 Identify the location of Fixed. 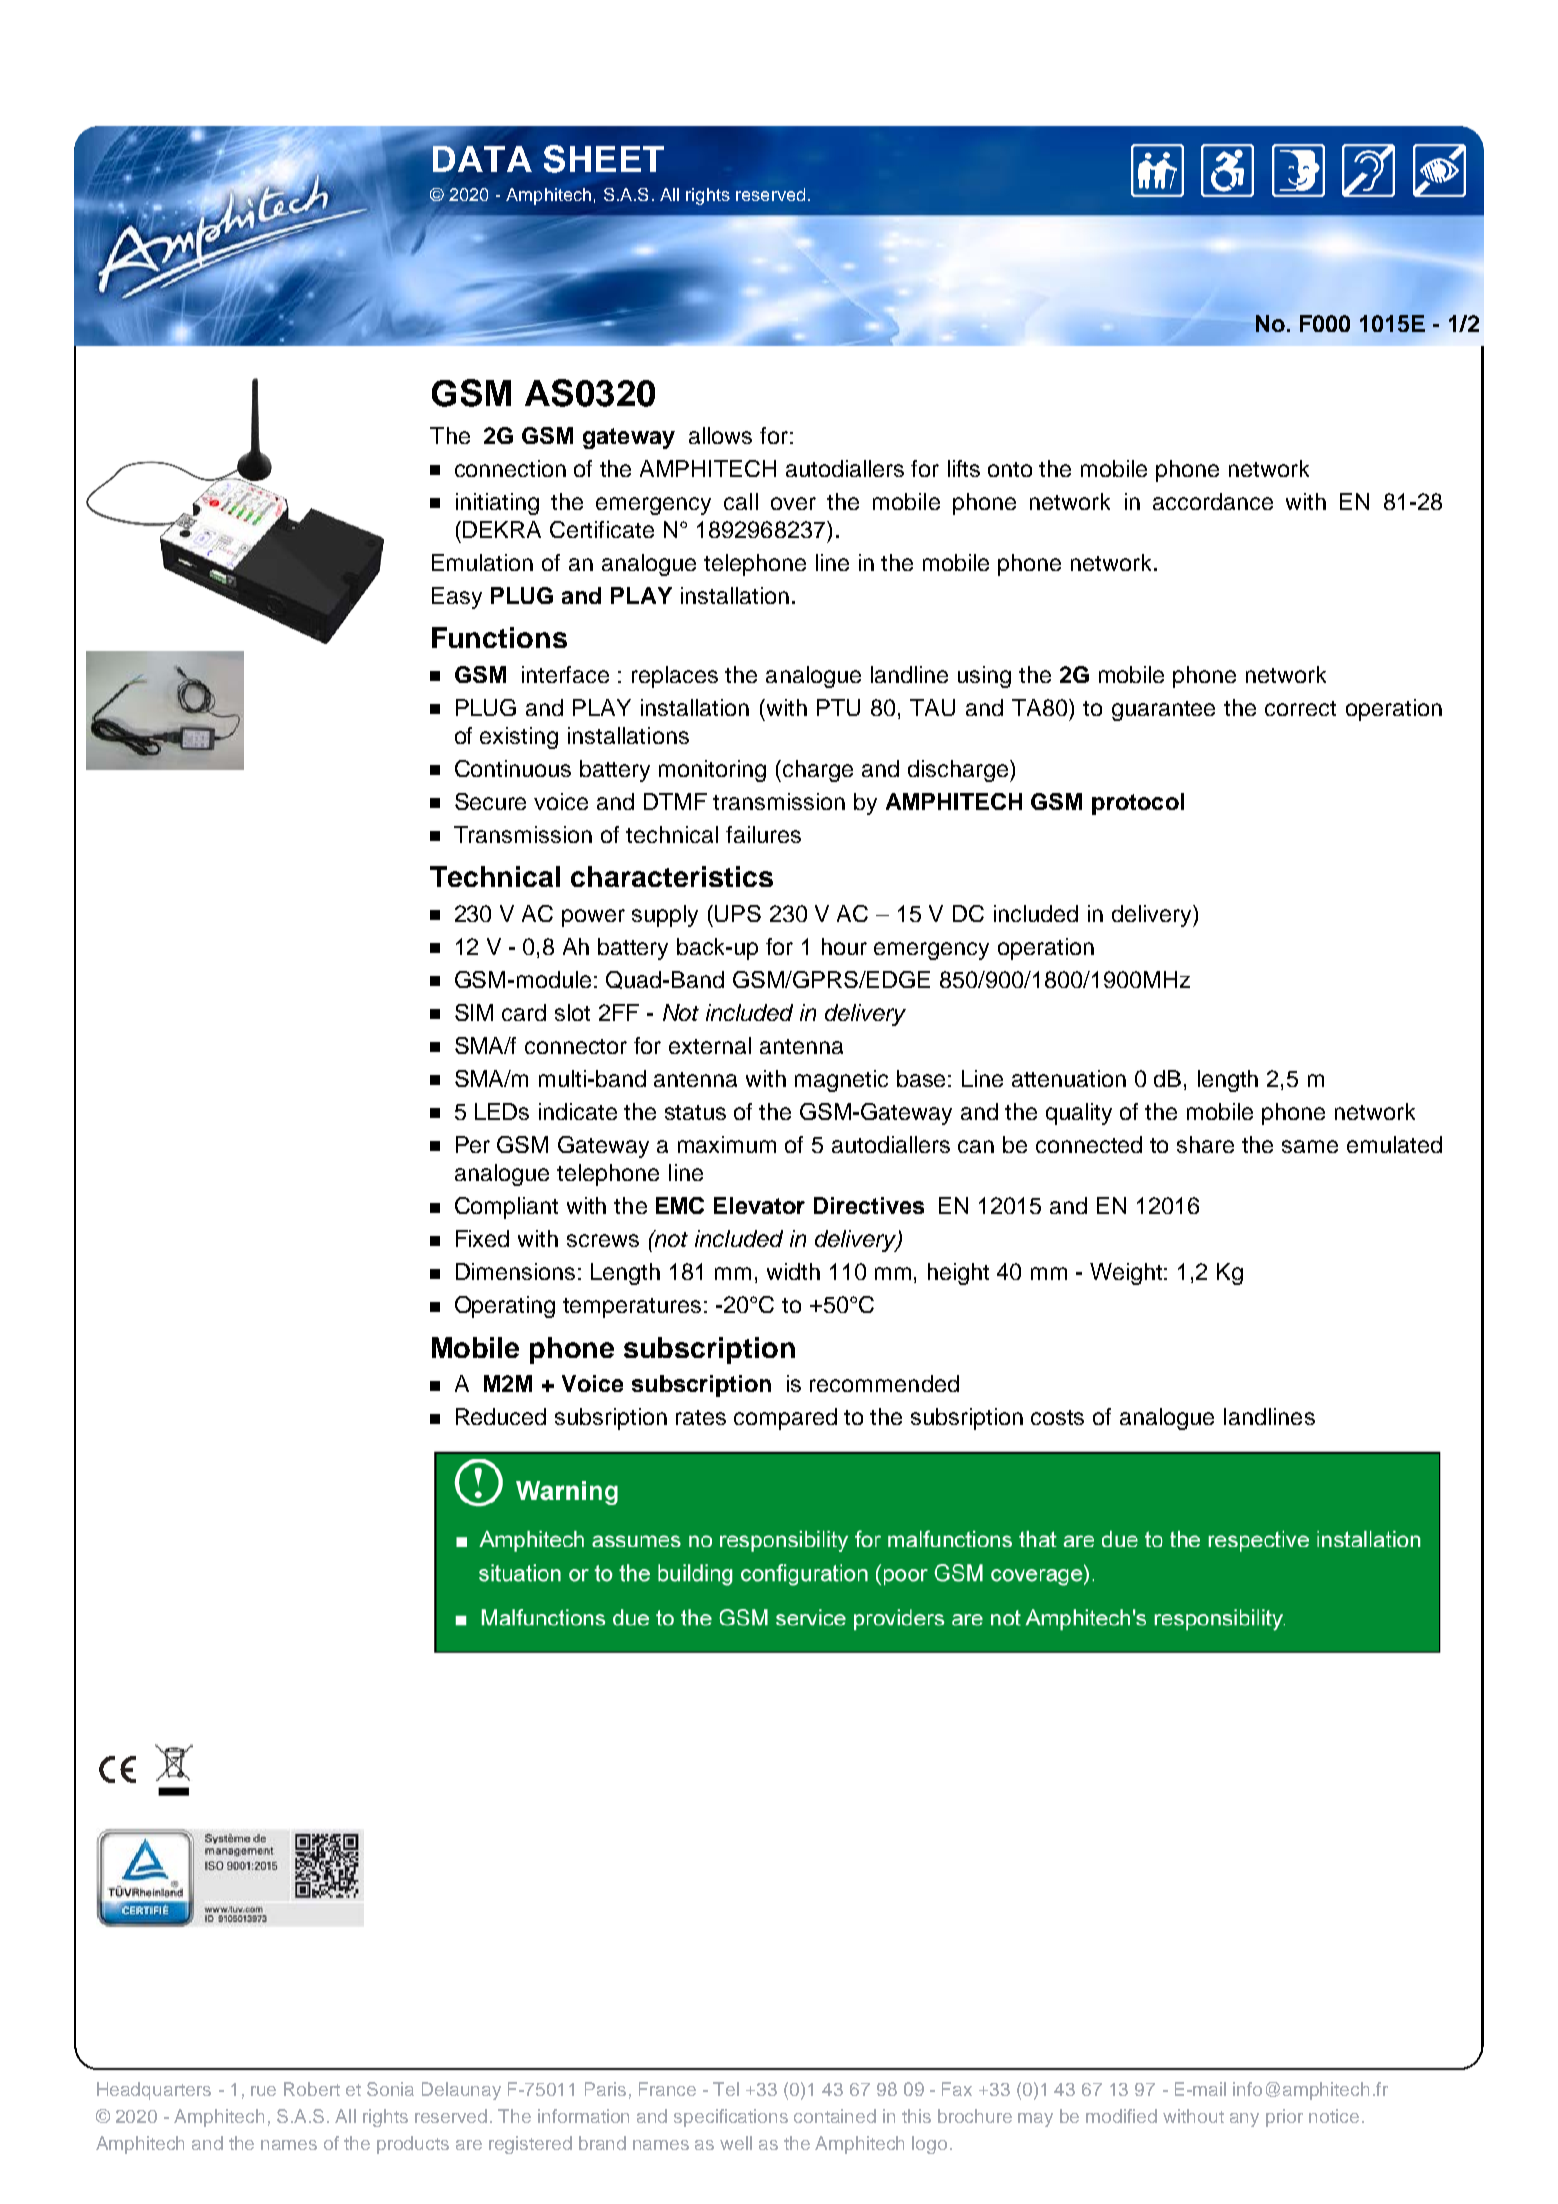
(482, 1238).
